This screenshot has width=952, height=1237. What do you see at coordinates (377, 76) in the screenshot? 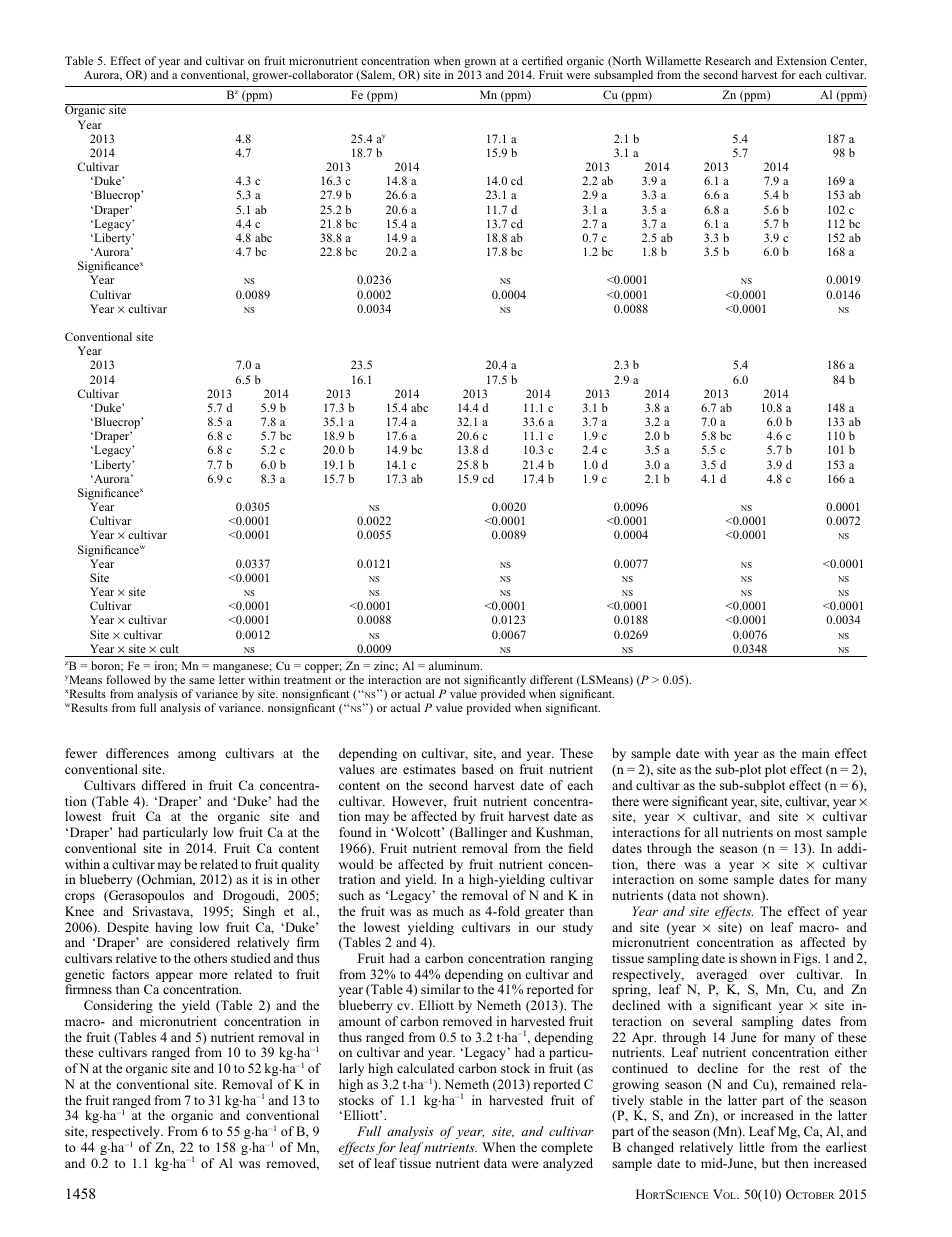
I see `Salem` at bounding box center [377, 76].
